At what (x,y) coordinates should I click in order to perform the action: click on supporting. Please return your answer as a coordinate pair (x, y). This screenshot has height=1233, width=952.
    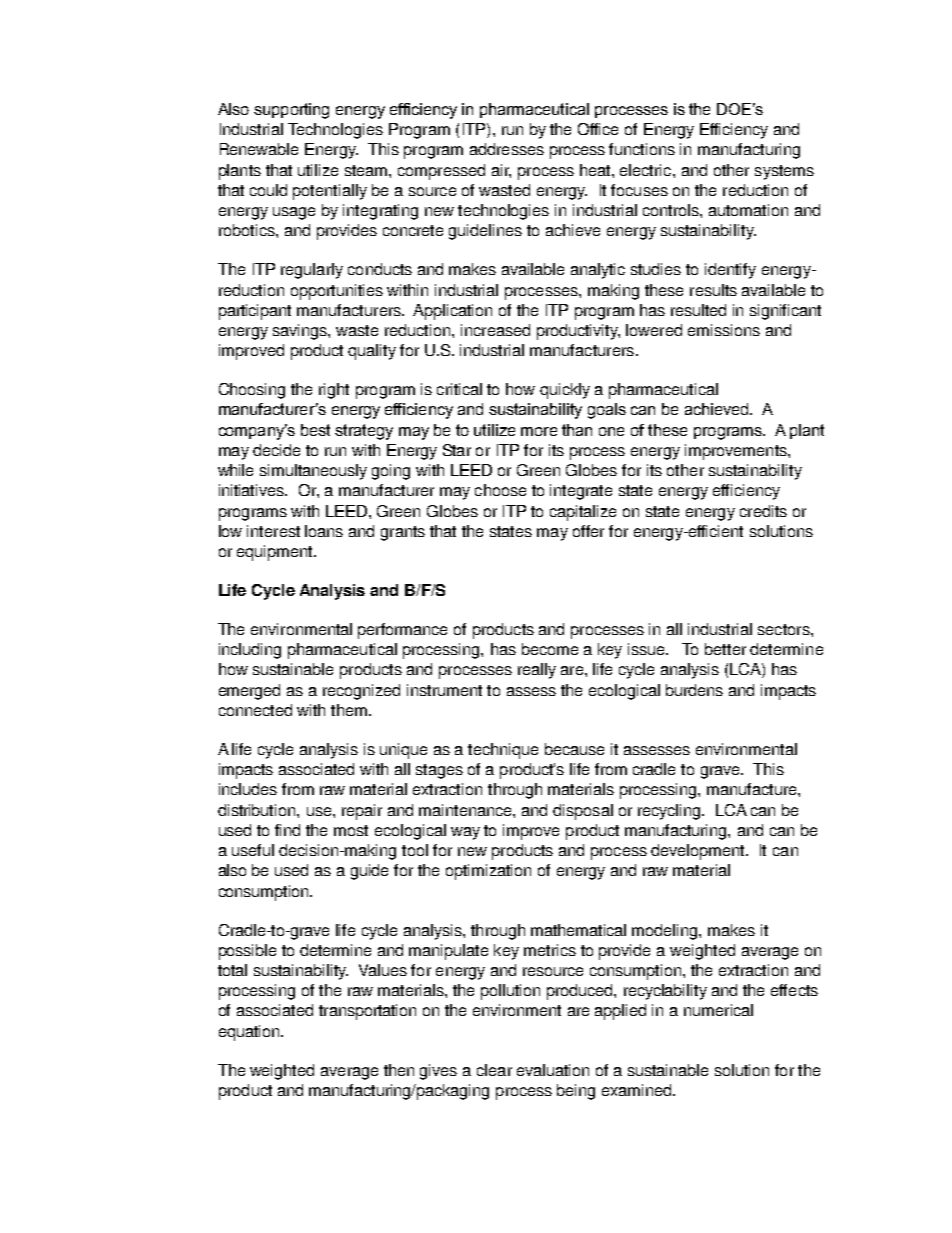
    Looking at the image, I should click on (291, 111).
